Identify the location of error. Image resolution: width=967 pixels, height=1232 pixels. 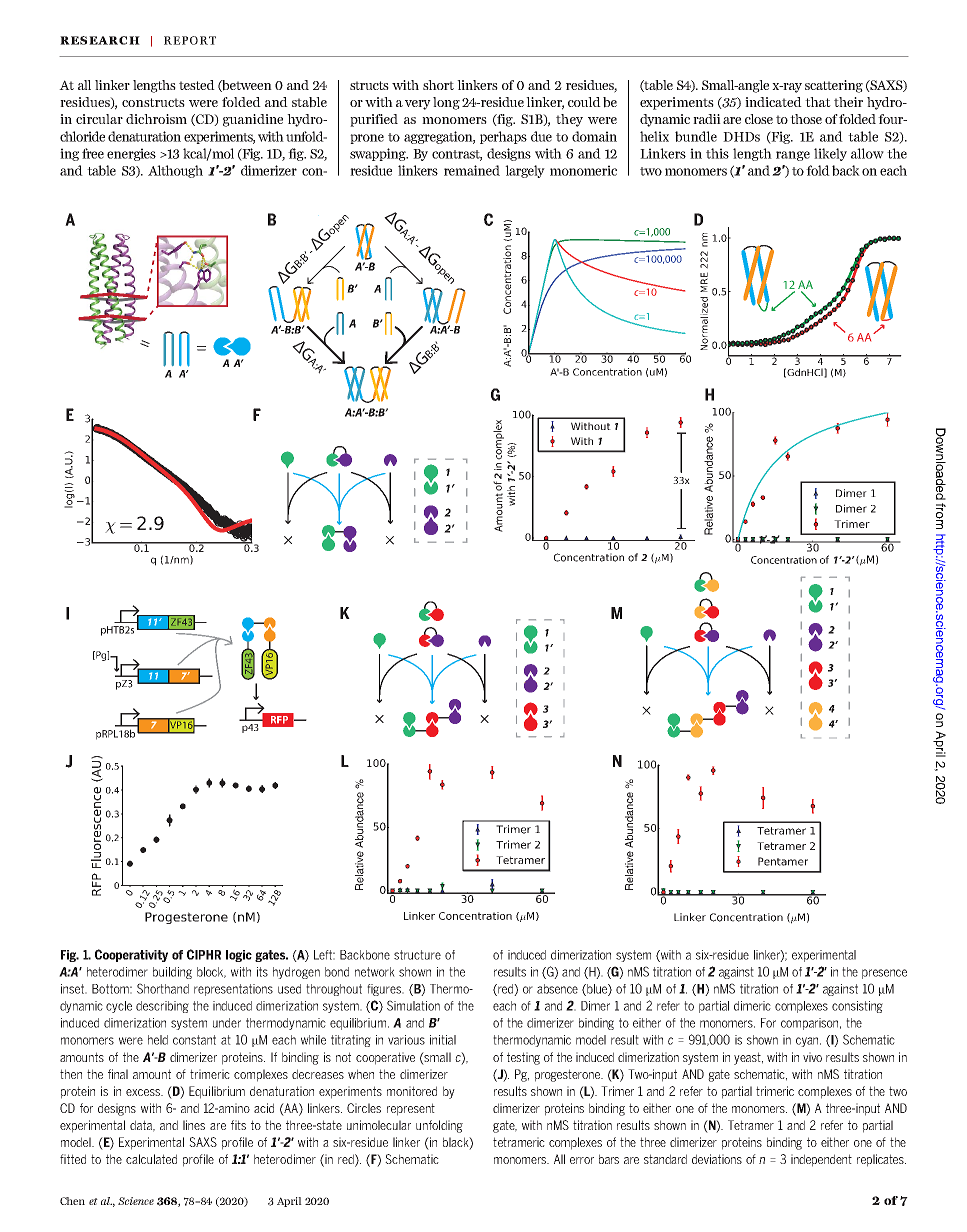
(582, 1160).
